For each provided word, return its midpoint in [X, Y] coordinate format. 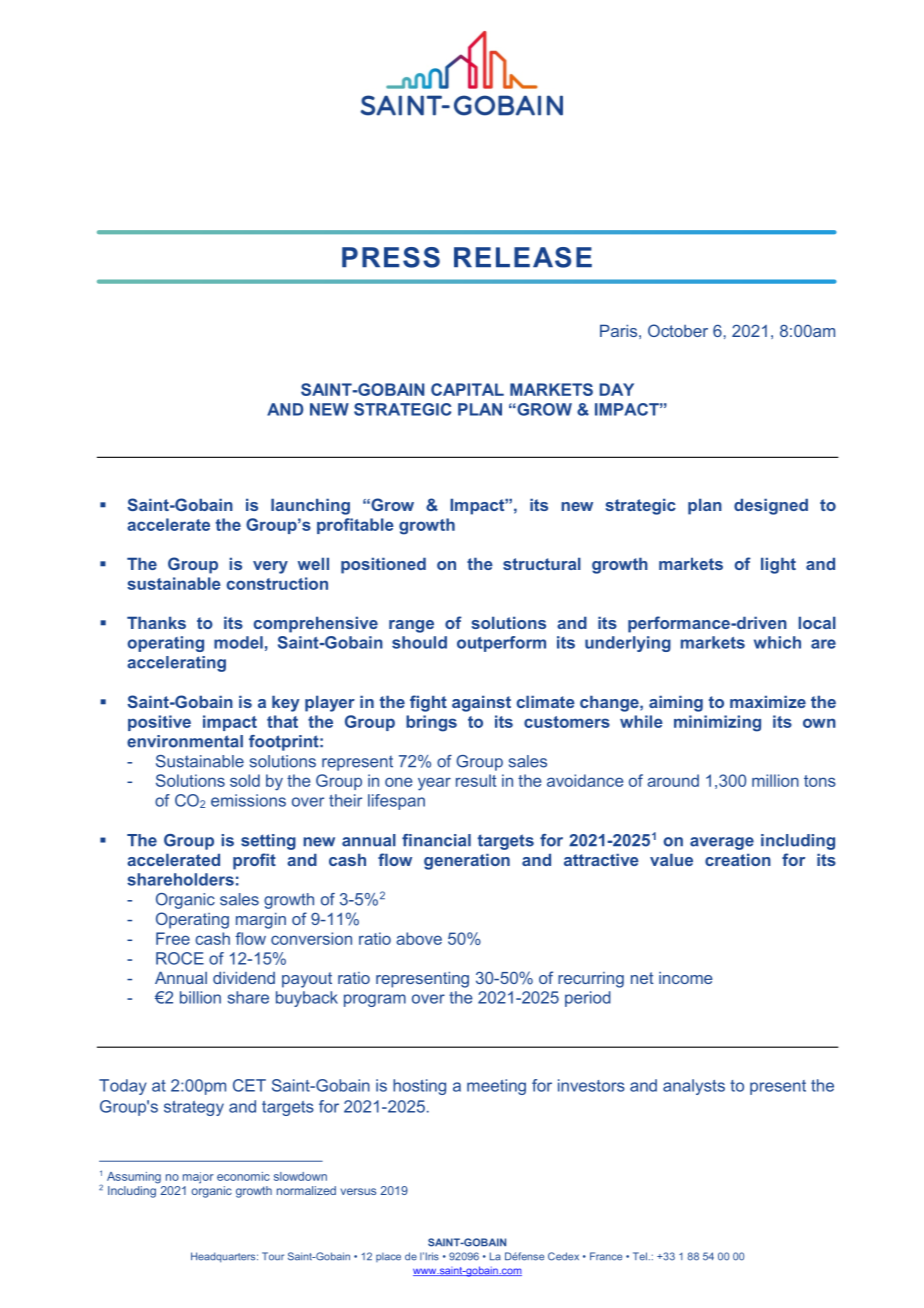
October [678, 330]
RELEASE [523, 257]
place [388, 1257]
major [198, 1178]
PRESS [391, 257]
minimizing [717, 723]
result [476, 780]
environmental [185, 741]
